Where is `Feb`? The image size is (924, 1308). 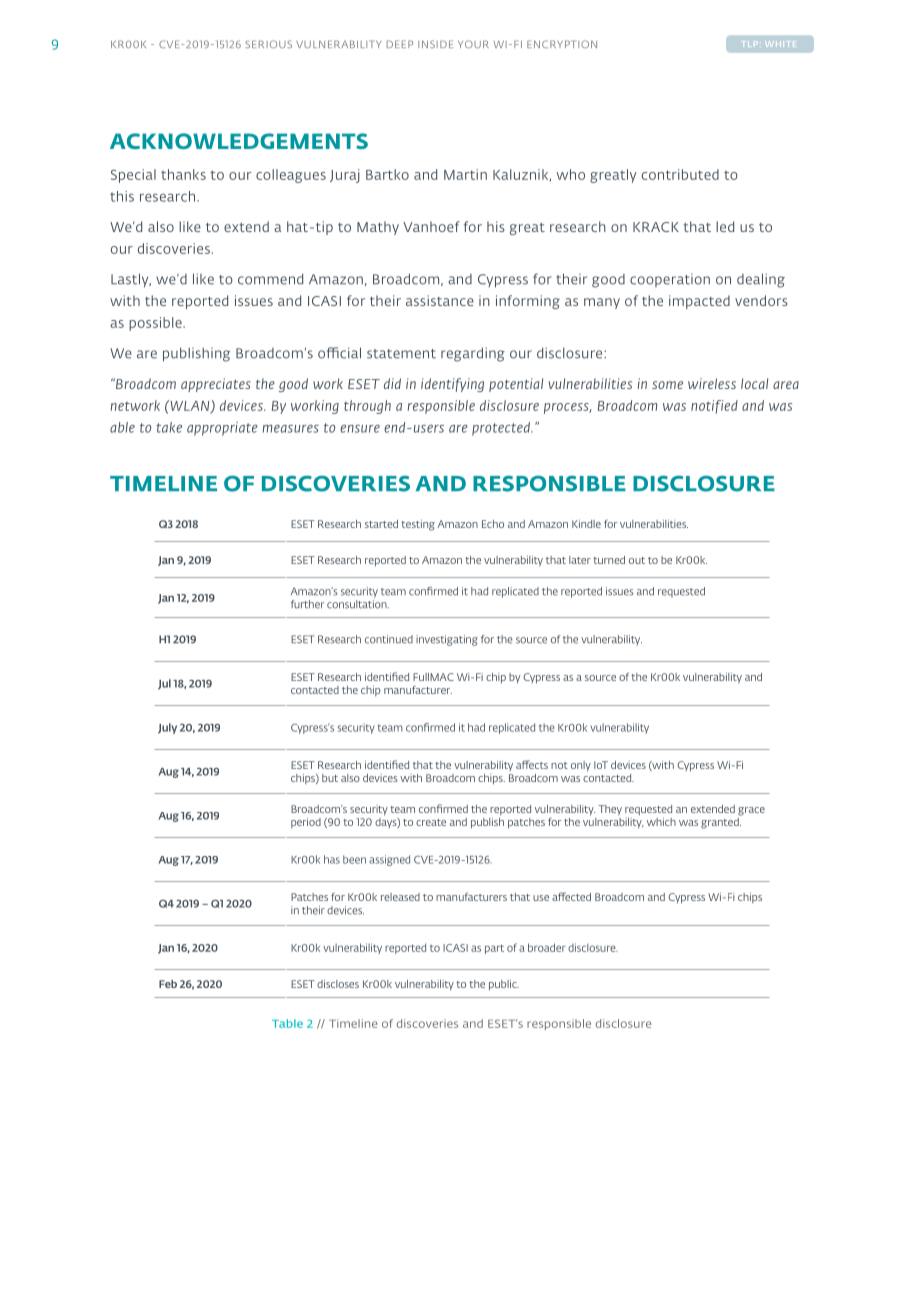 Feb is located at coordinates (168, 984).
